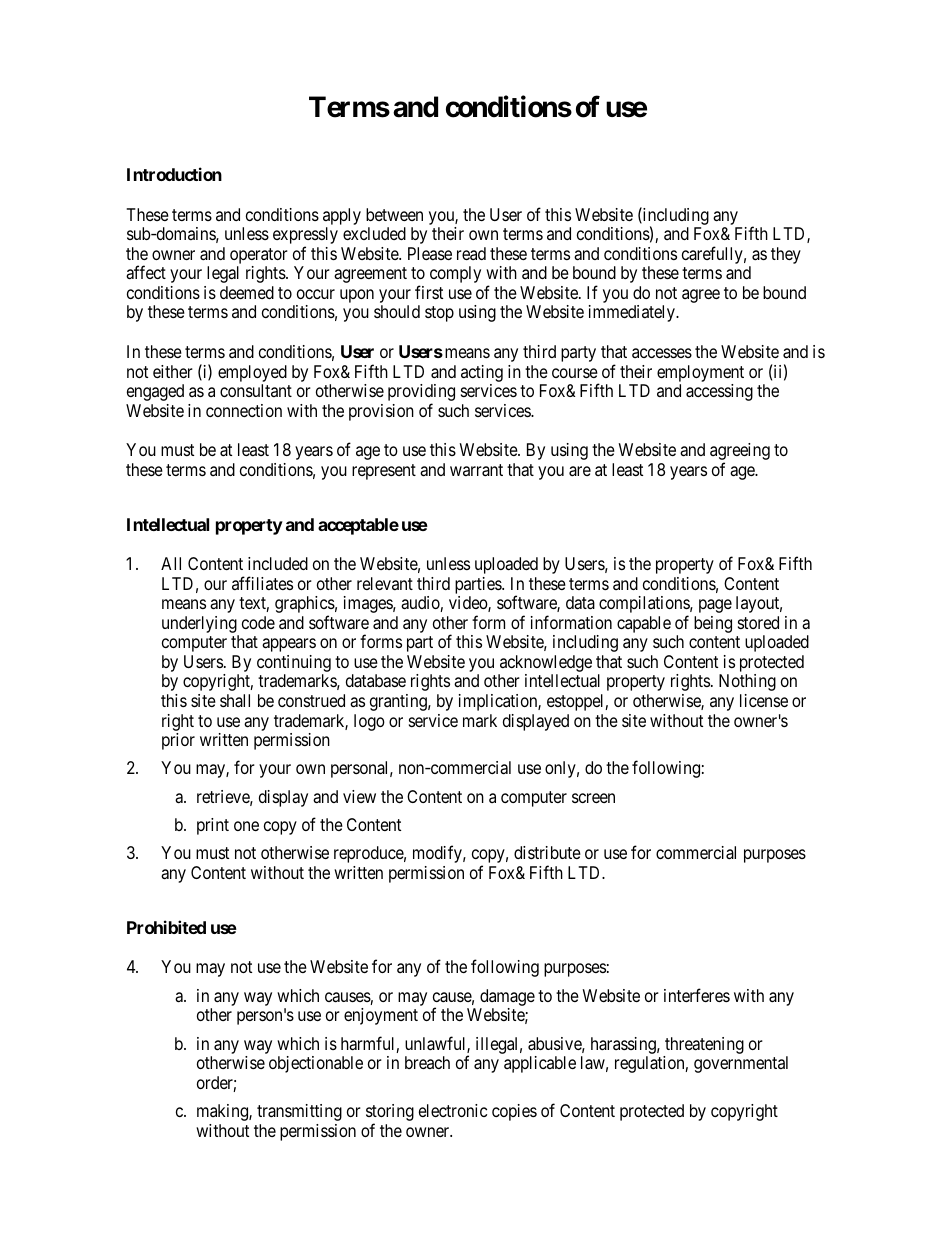 Image resolution: width=952 pixels, height=1233 pixels. What do you see at coordinates (174, 174) in the screenshot?
I see `Introduction` at bounding box center [174, 174].
